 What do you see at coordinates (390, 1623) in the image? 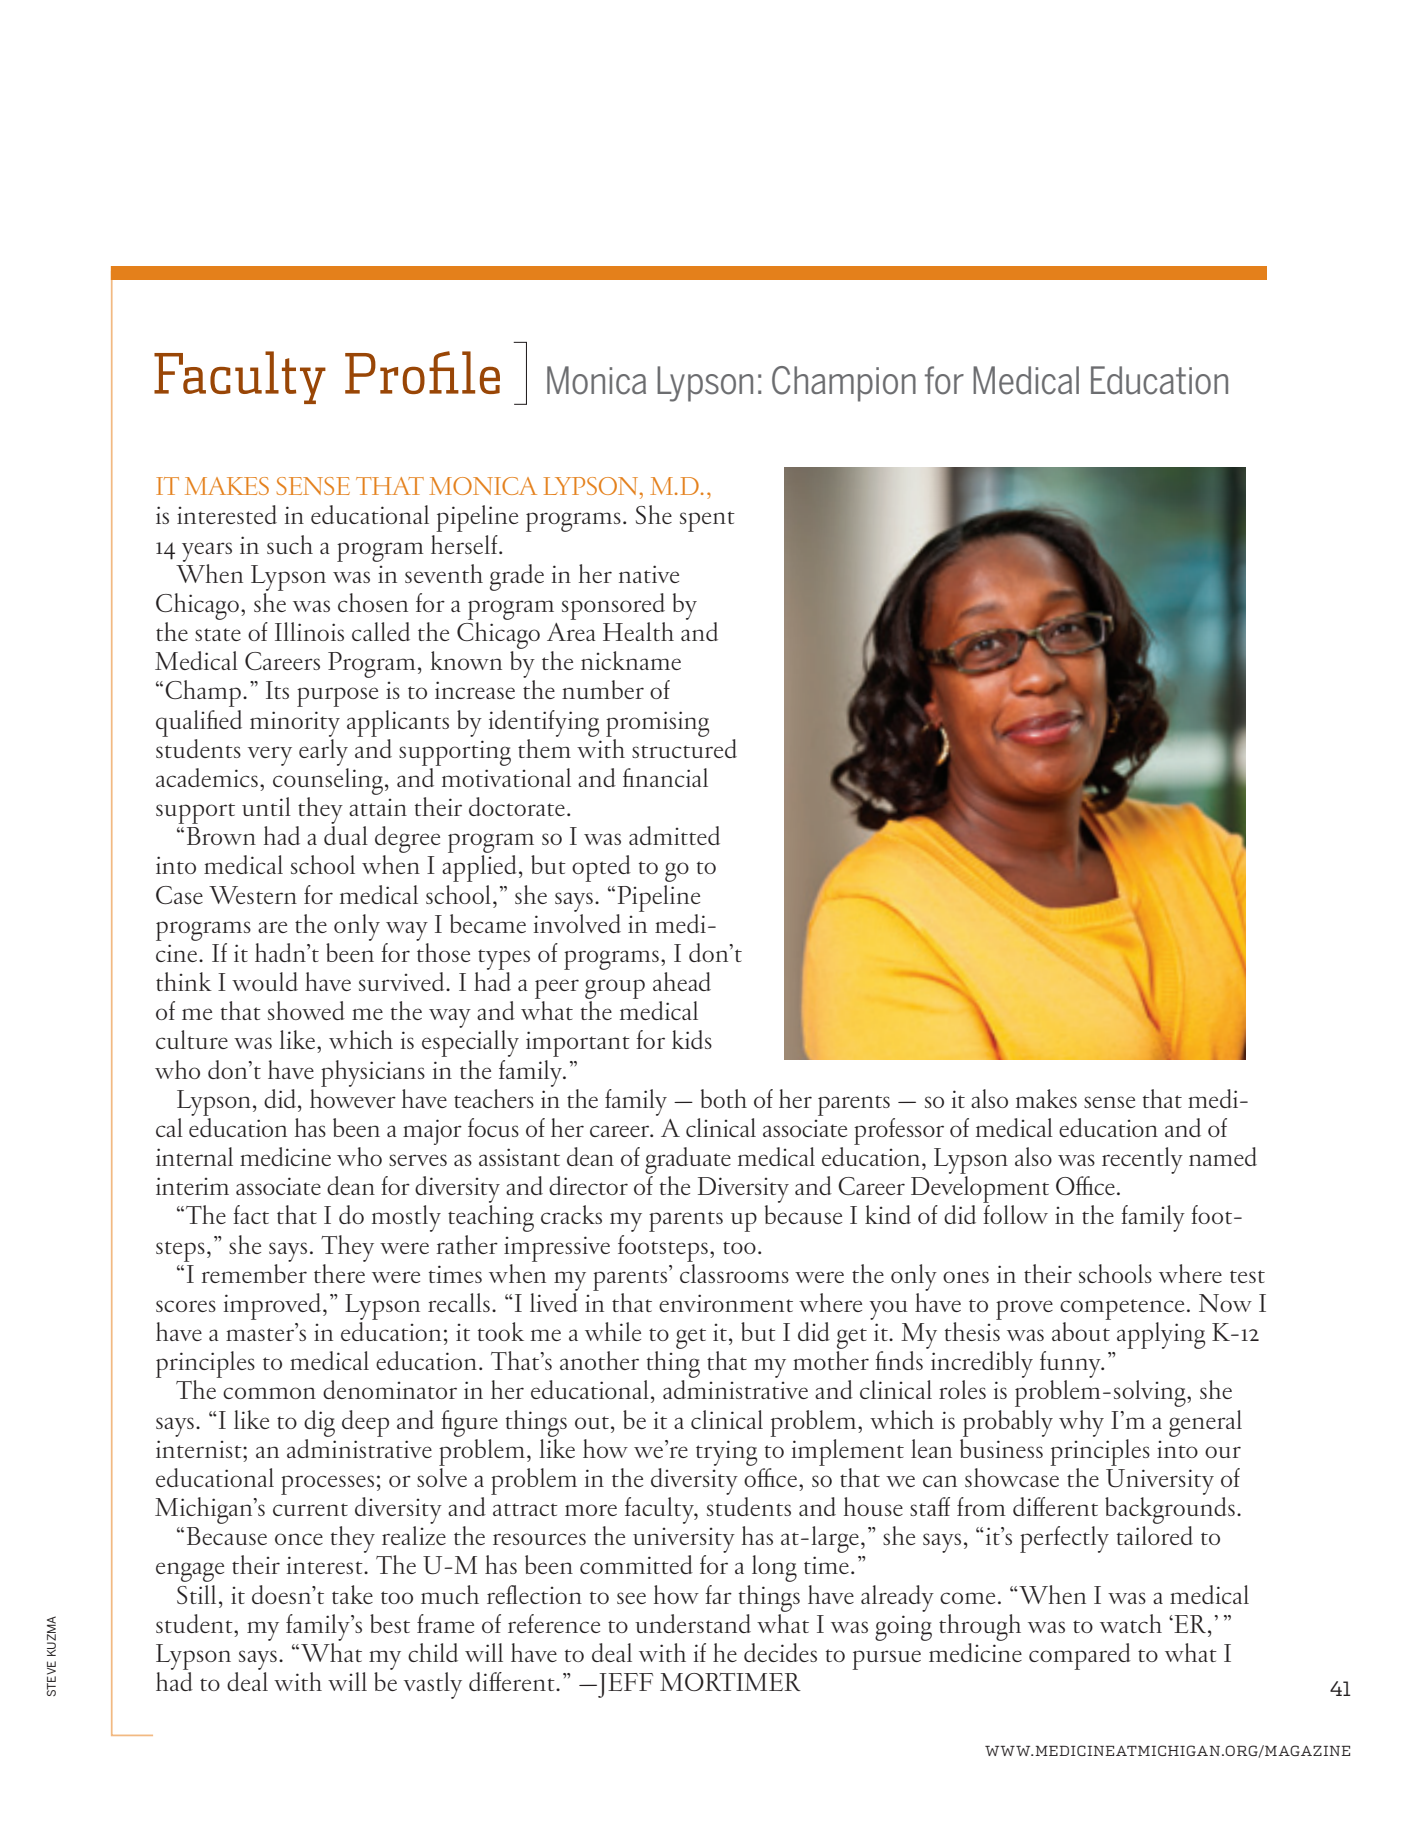
I see `best` at bounding box center [390, 1623].
